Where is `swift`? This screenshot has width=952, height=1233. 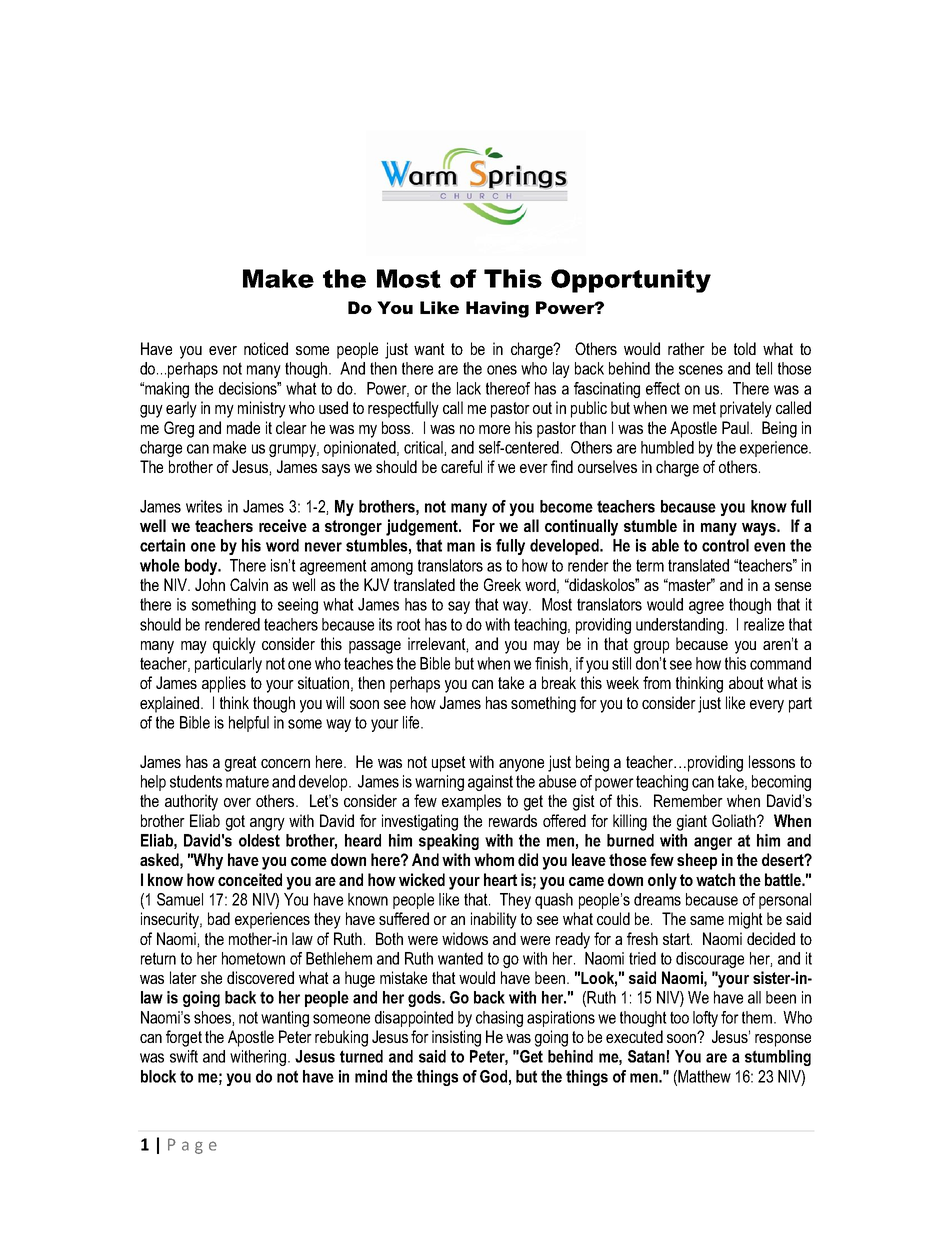 swift is located at coordinates (184, 1056).
